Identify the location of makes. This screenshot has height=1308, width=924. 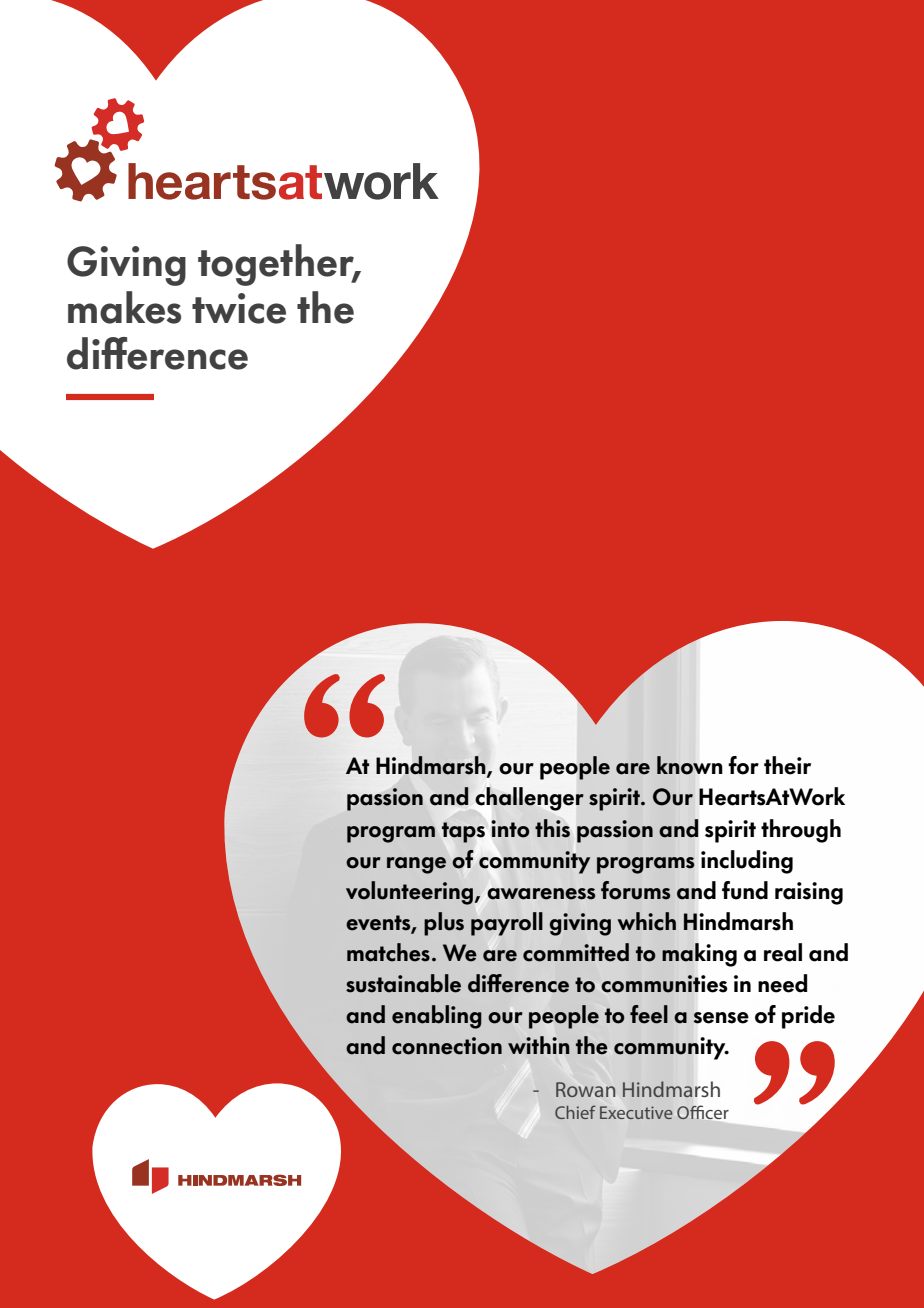
(124, 307).
